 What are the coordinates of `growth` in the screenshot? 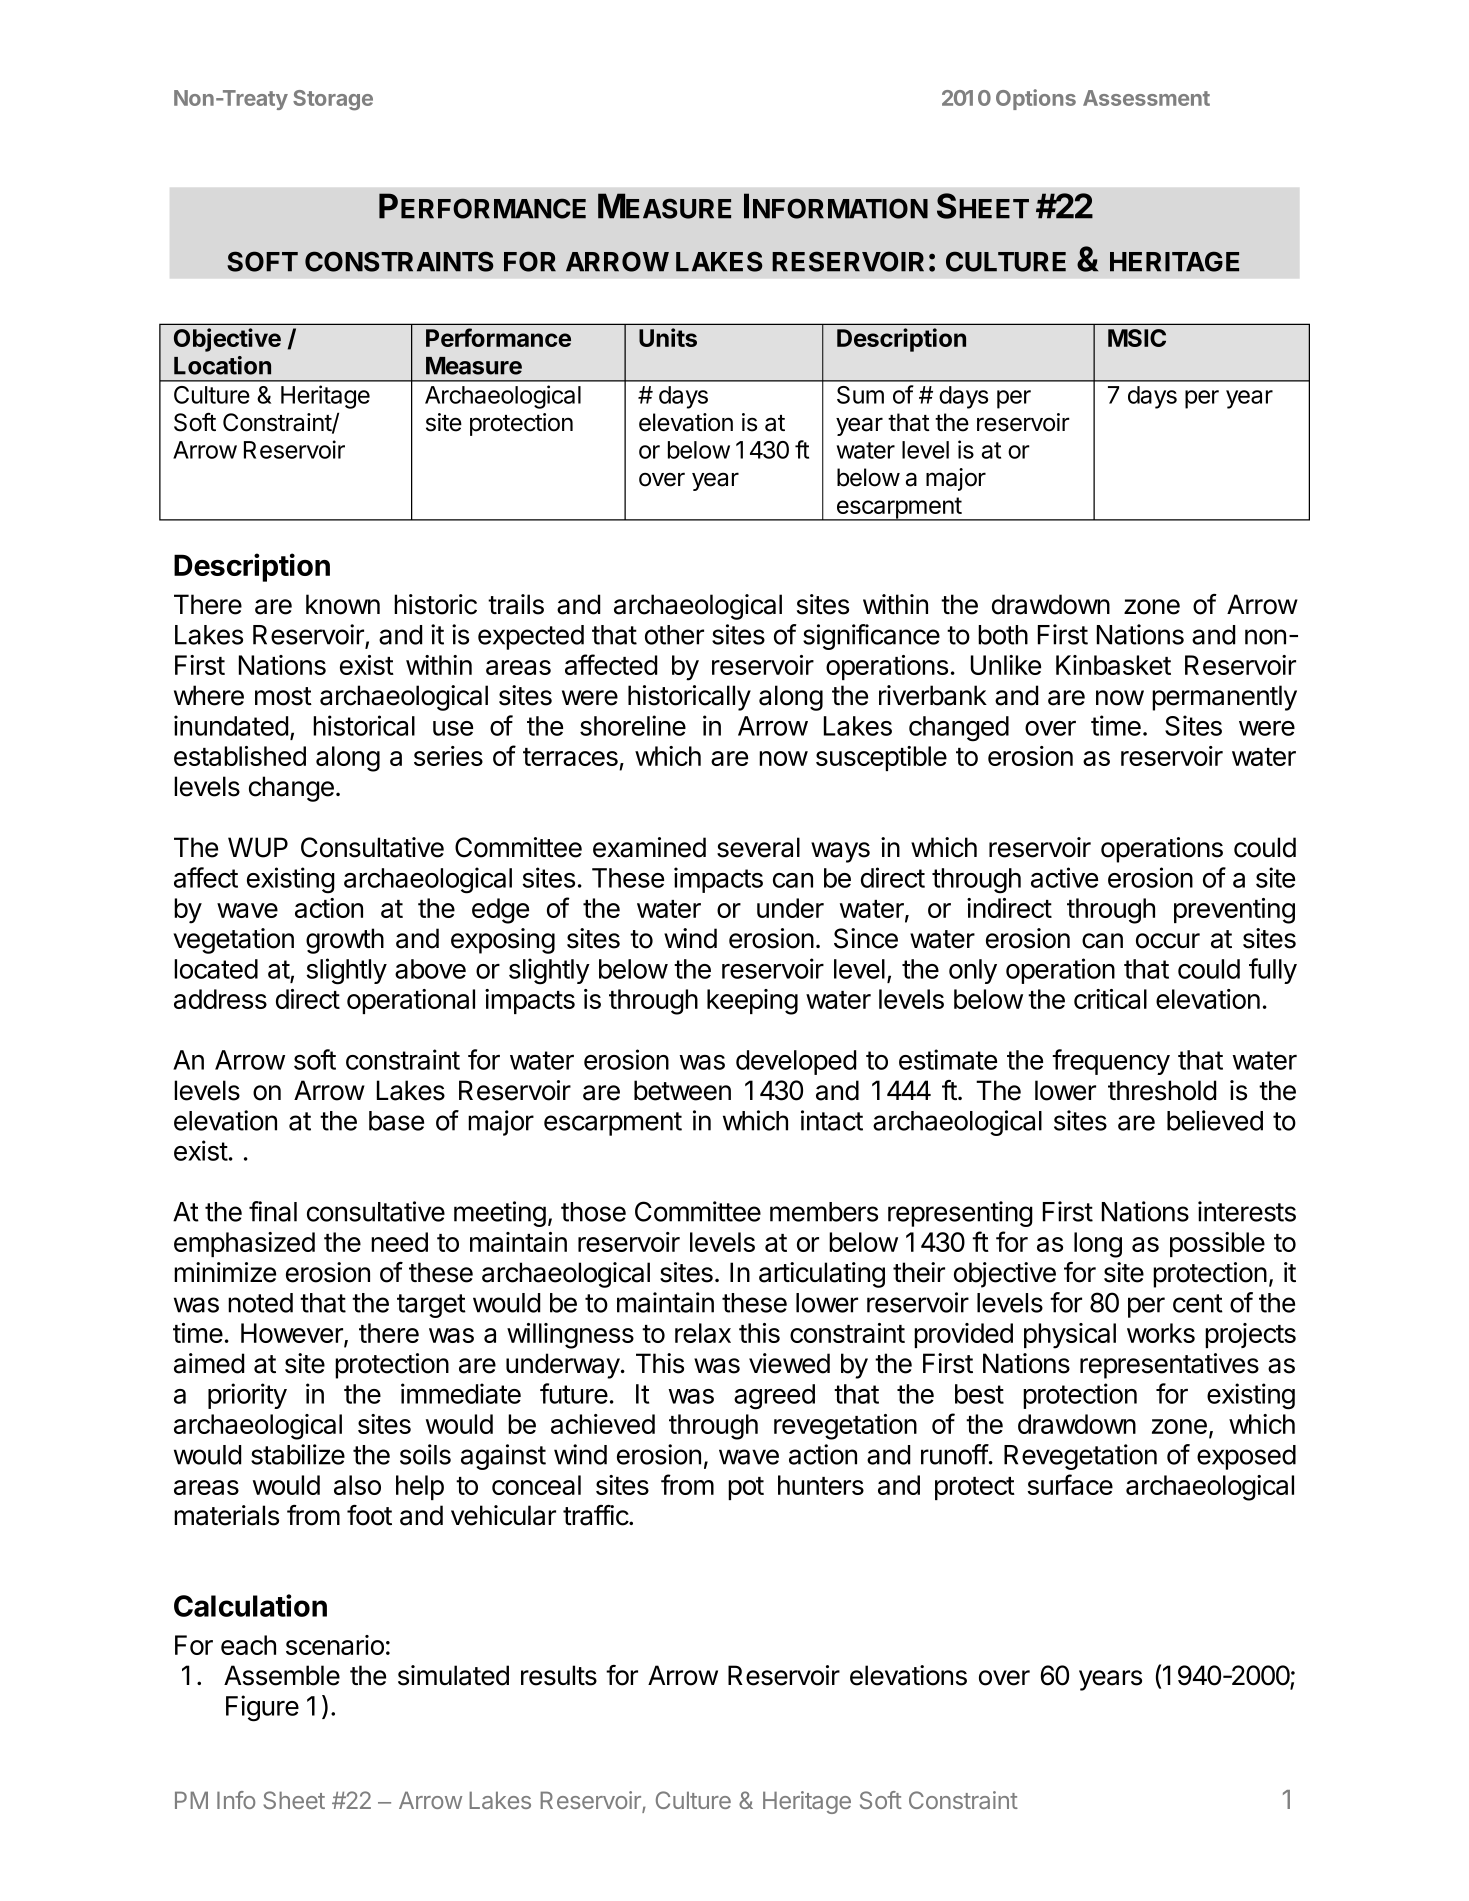 It's located at (345, 941).
